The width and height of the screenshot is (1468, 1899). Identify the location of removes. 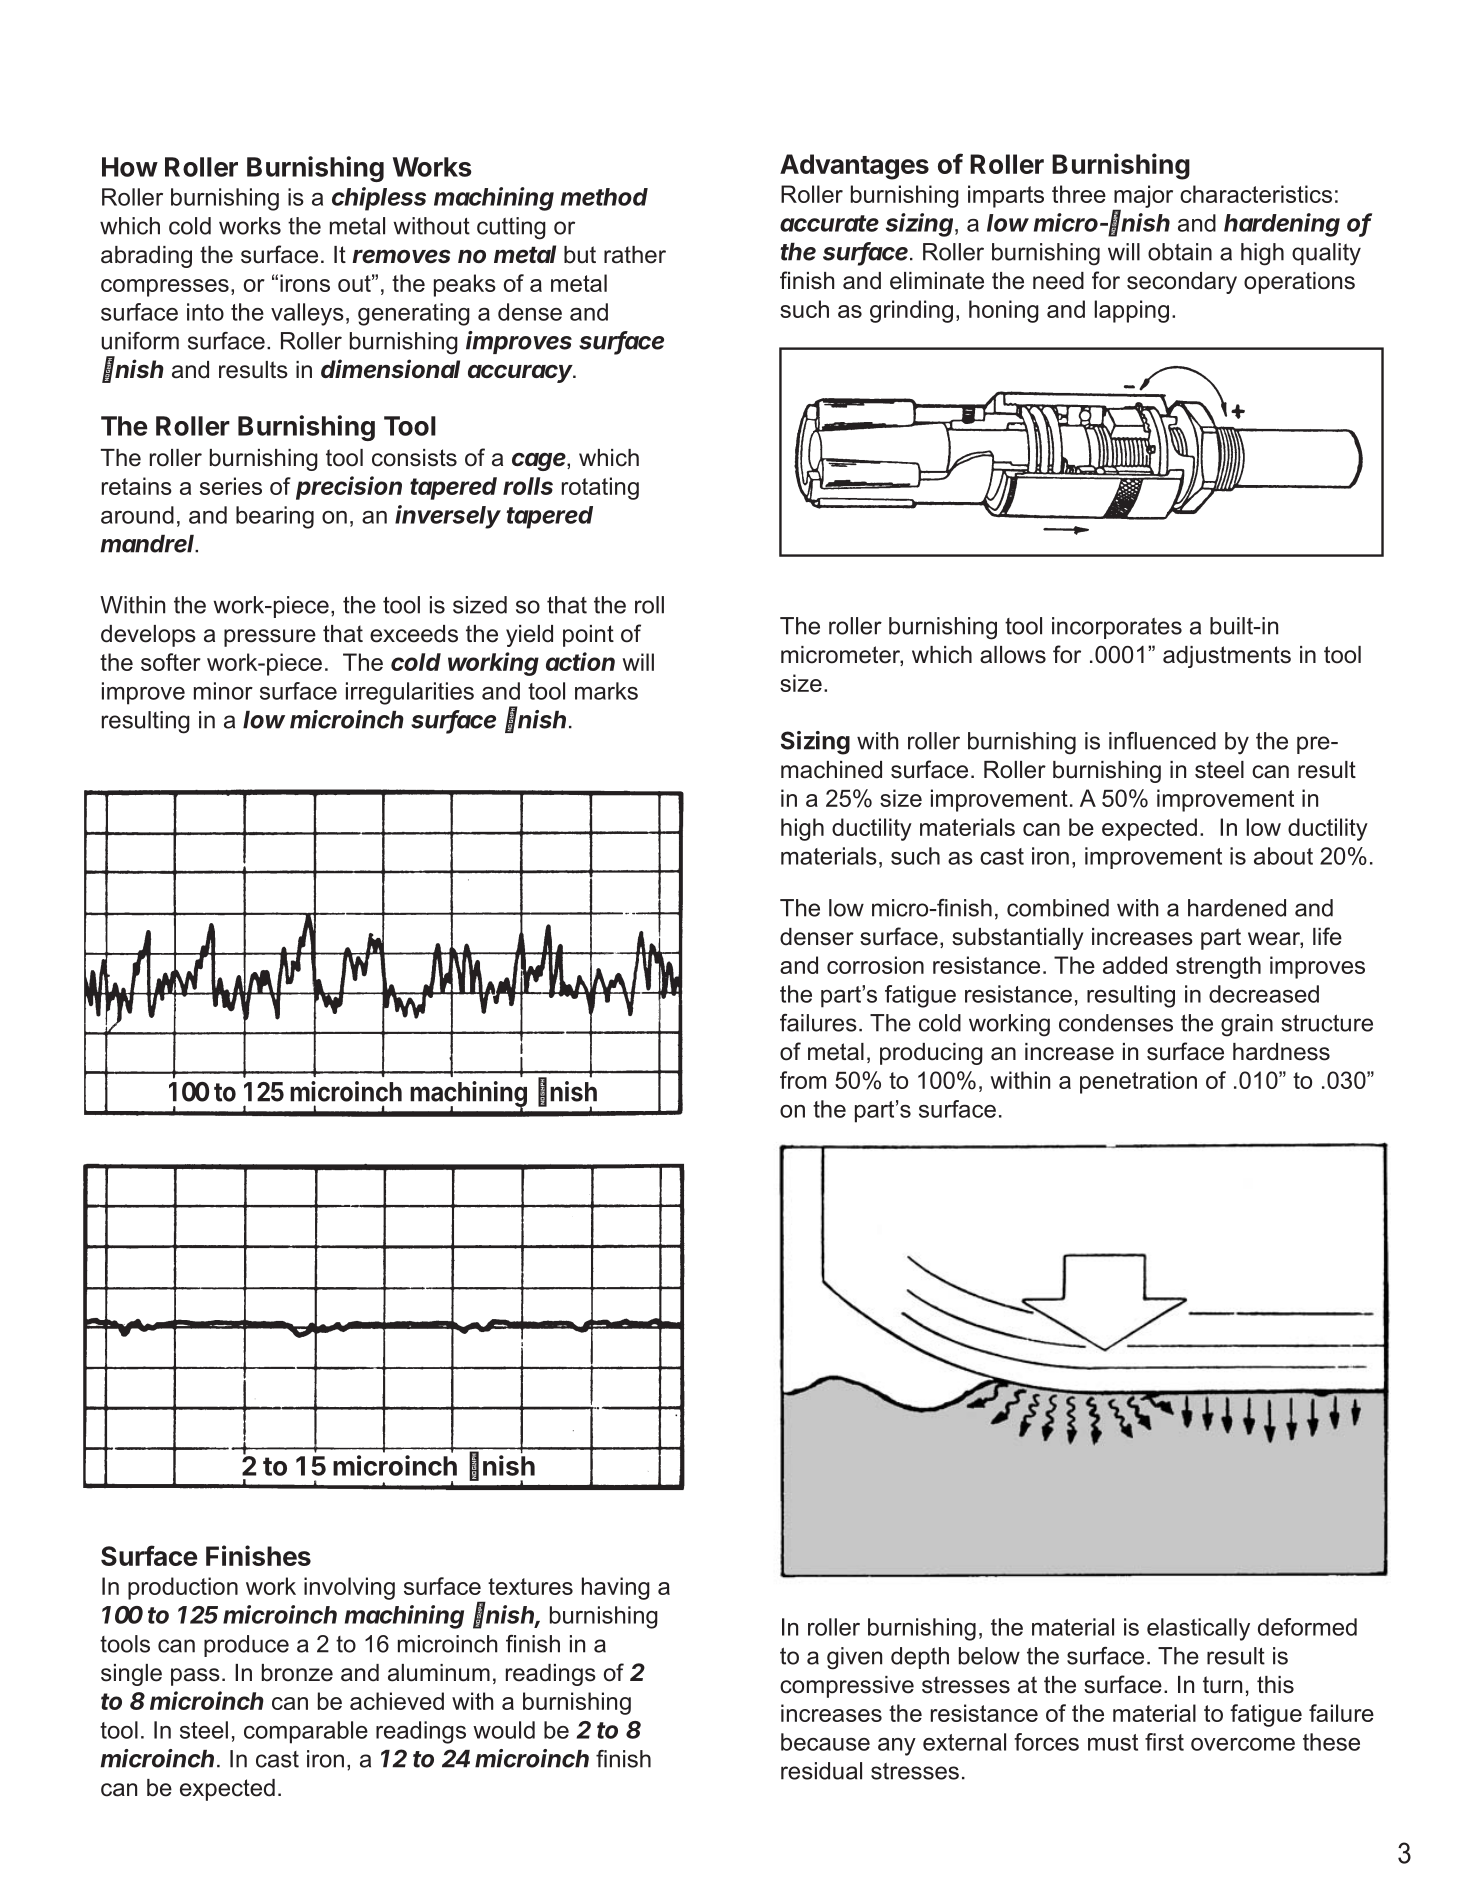
(401, 256).
